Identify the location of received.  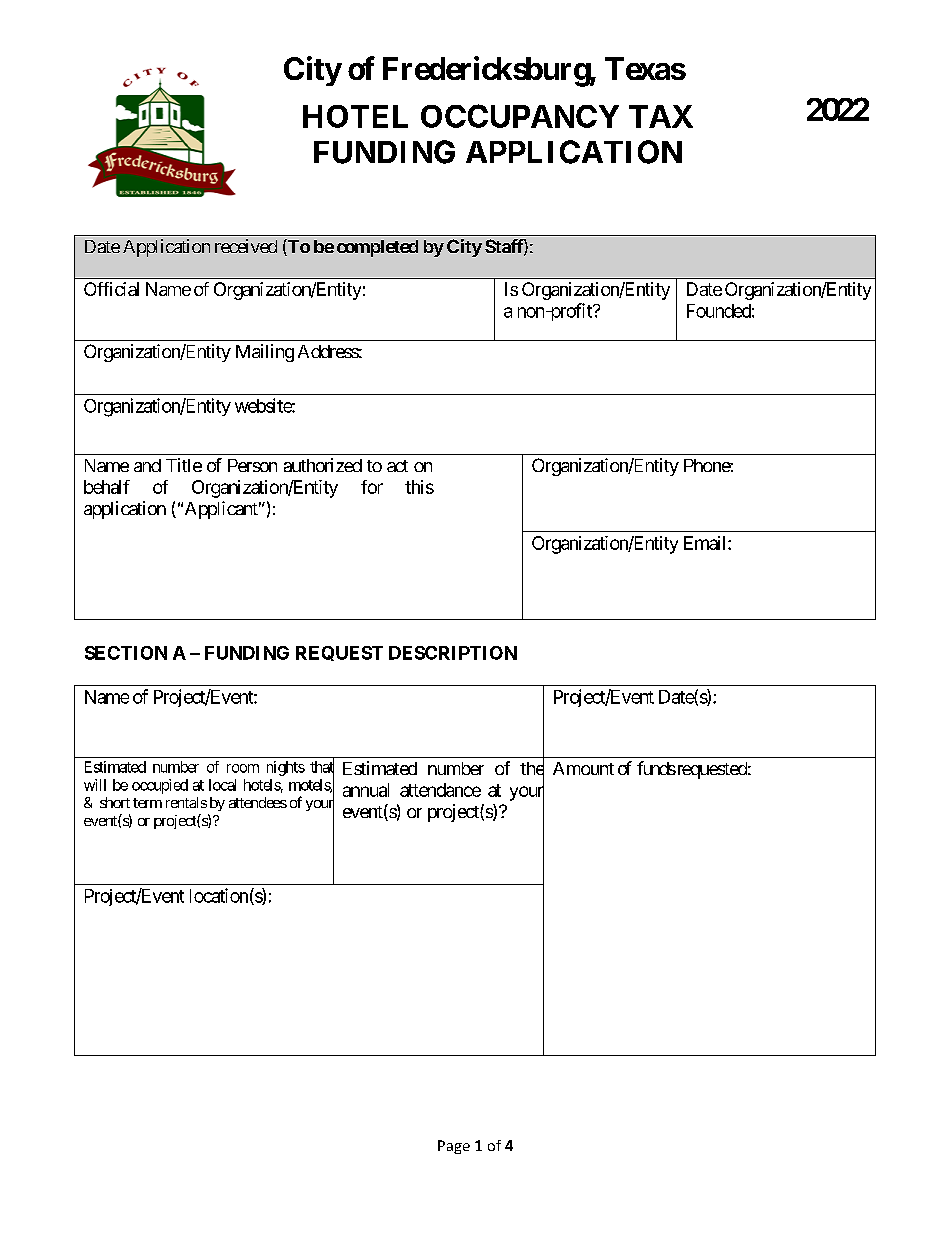
(246, 246).
